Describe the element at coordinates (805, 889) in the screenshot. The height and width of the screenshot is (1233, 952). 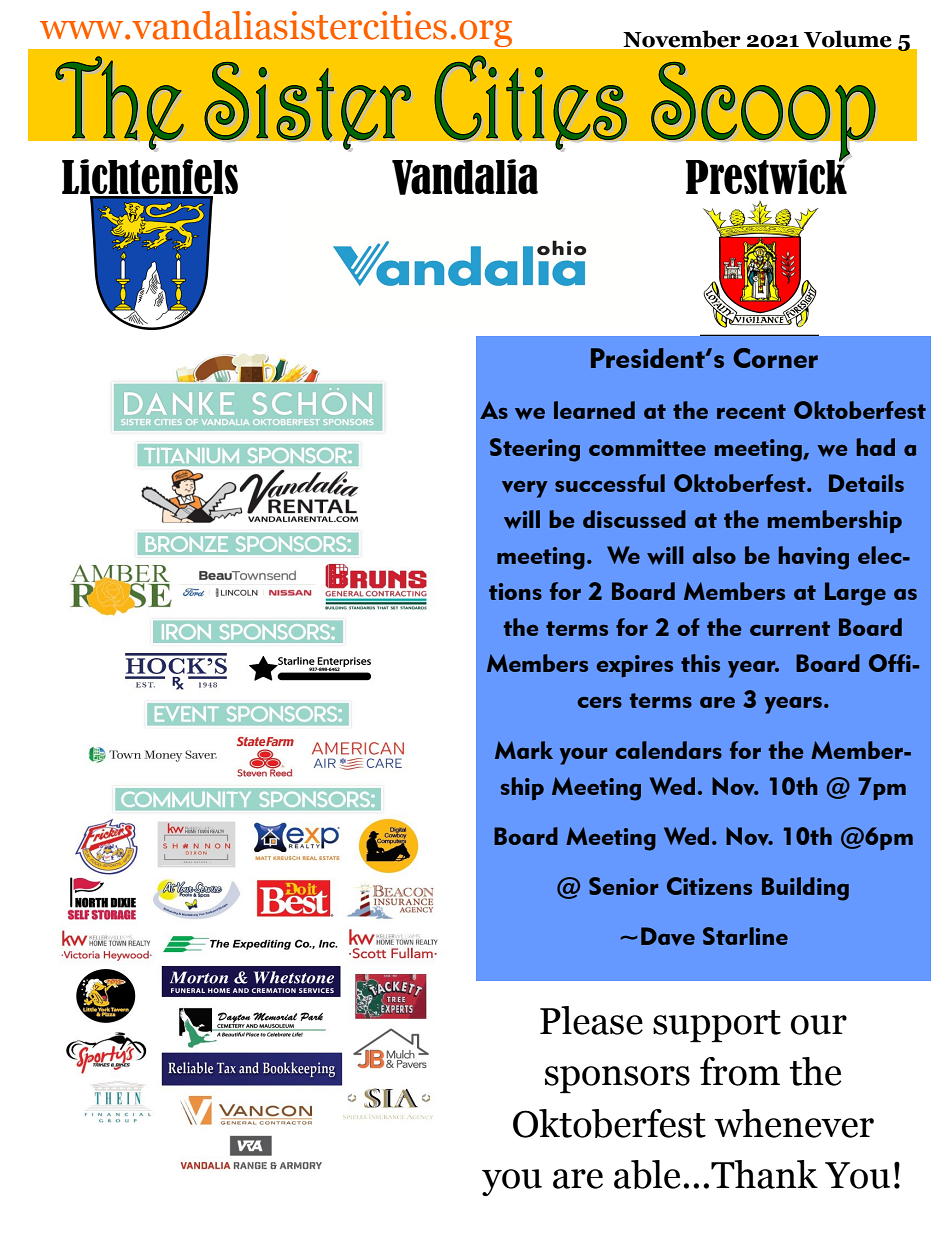
I see `Building` at that location.
